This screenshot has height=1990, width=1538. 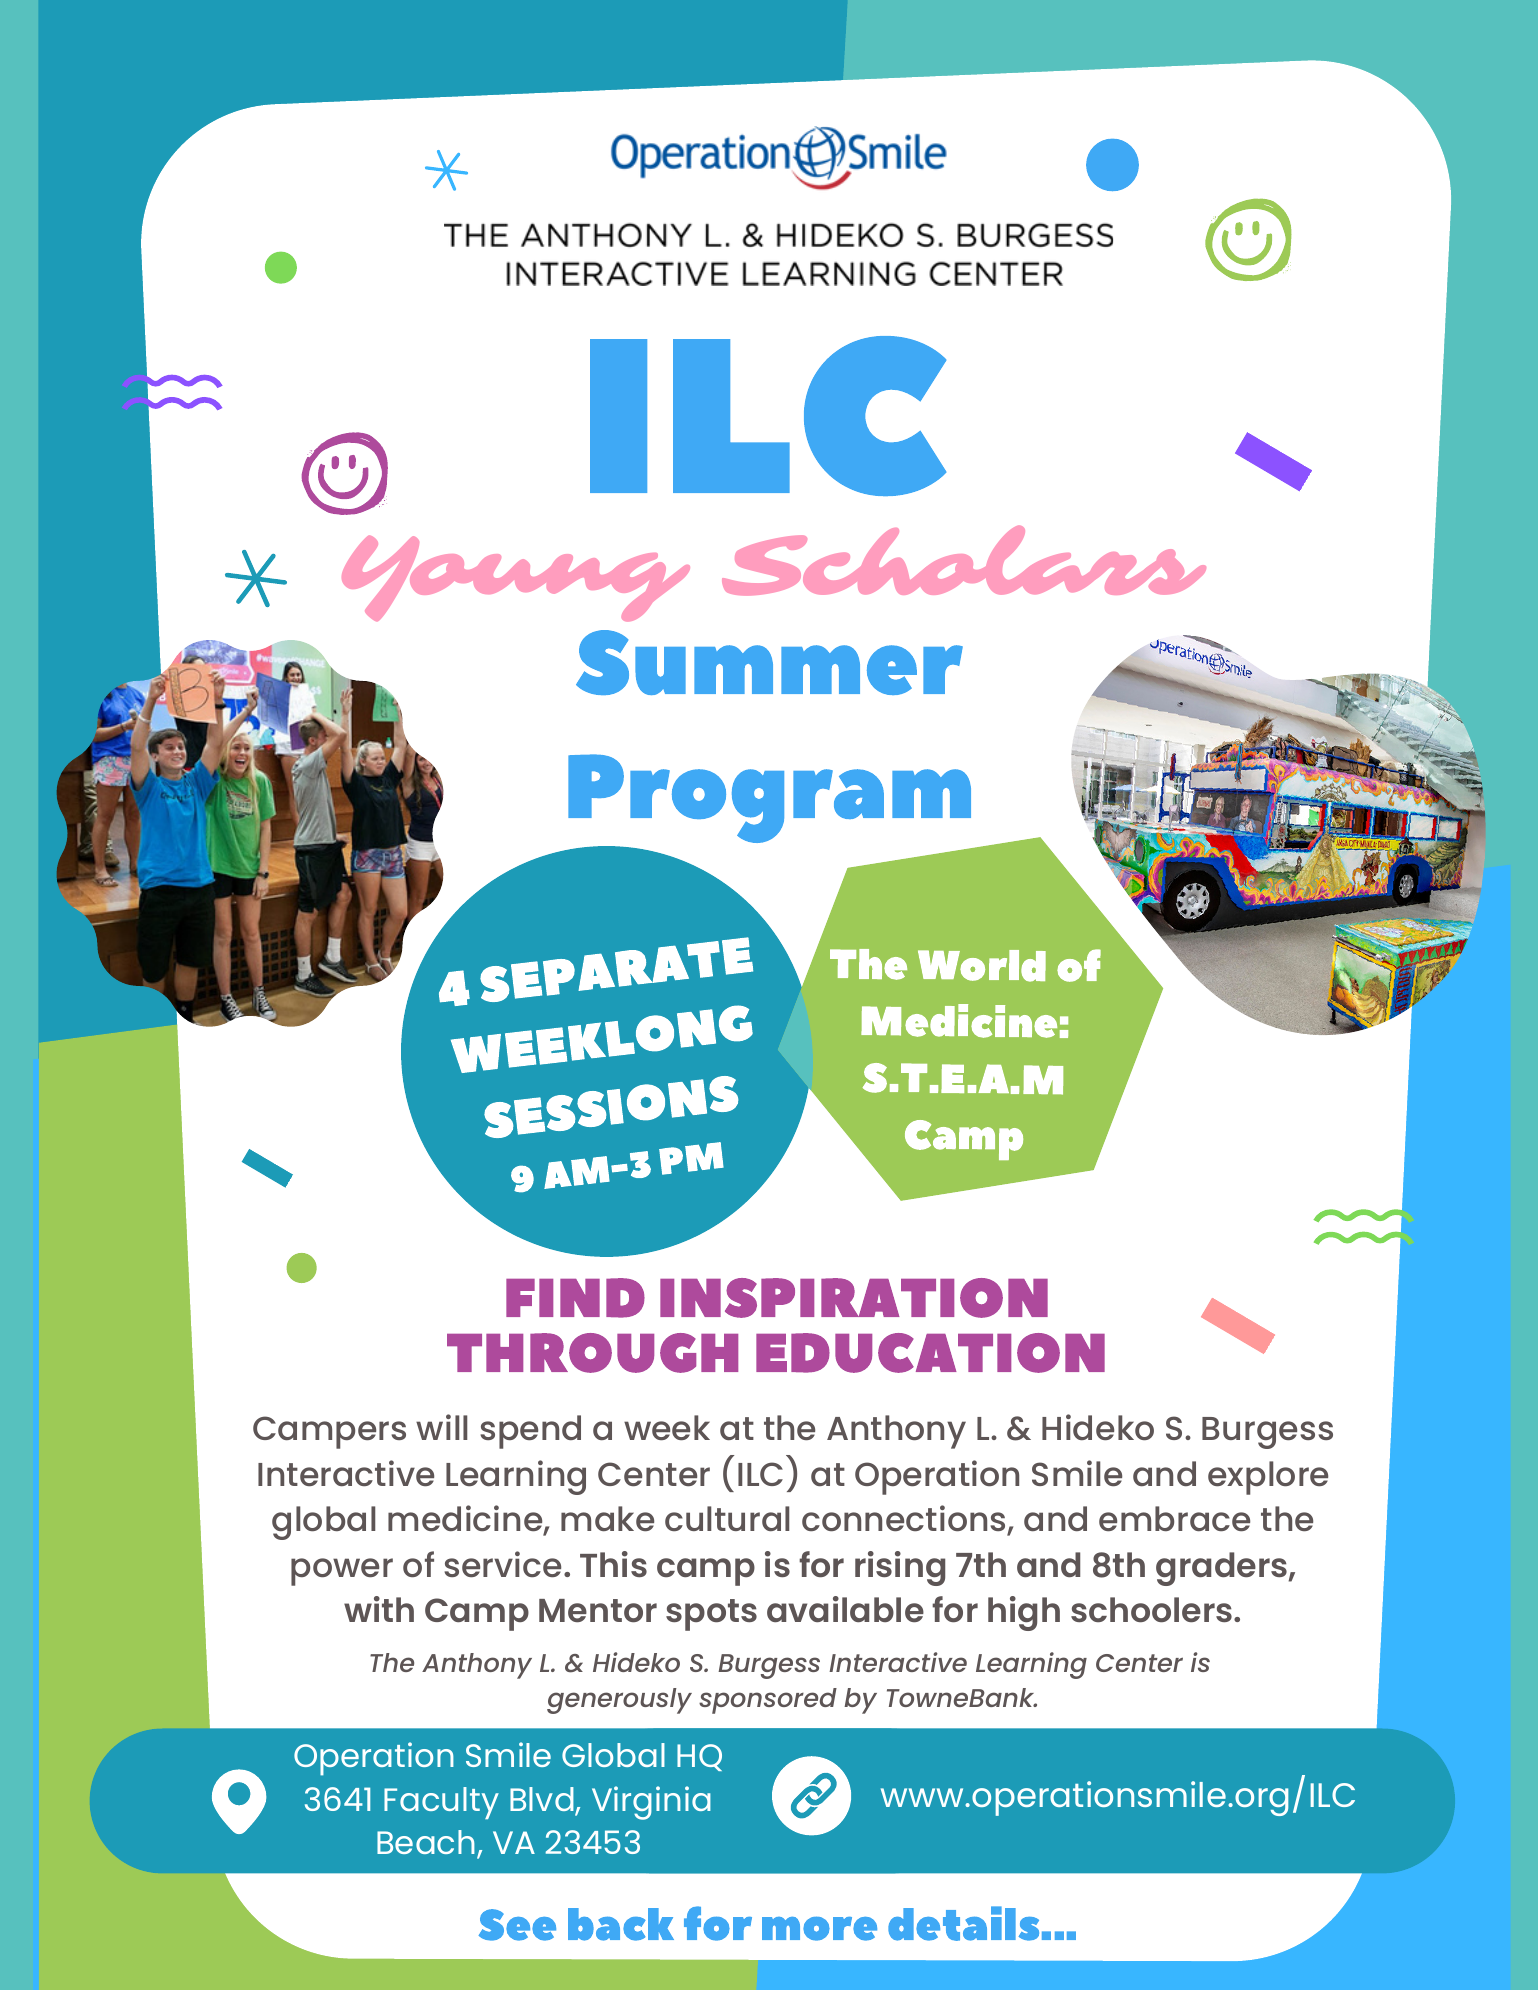 I want to click on Summer, so click(x=769, y=662).
